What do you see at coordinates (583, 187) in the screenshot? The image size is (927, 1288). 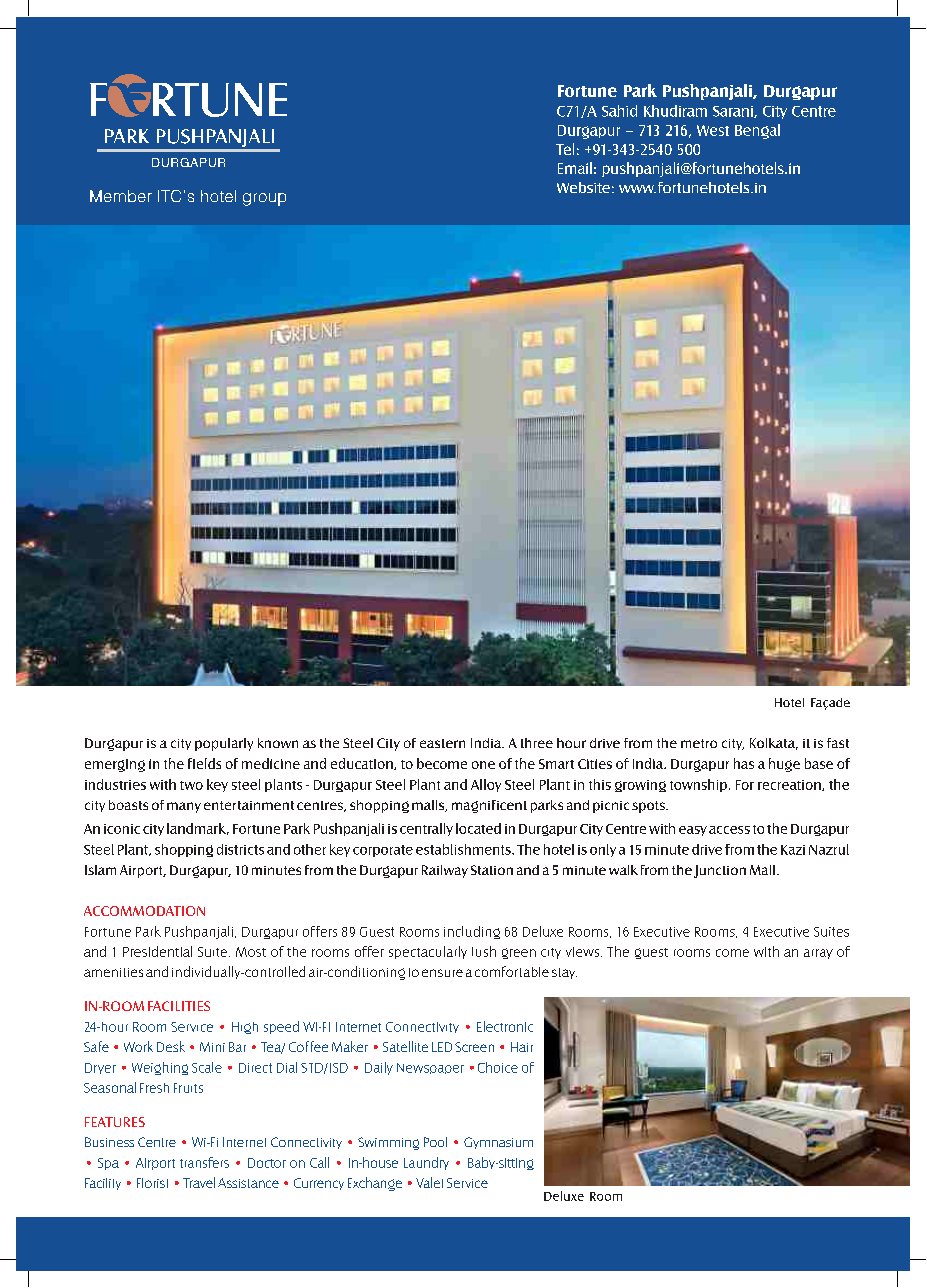 I see `Website` at bounding box center [583, 187].
